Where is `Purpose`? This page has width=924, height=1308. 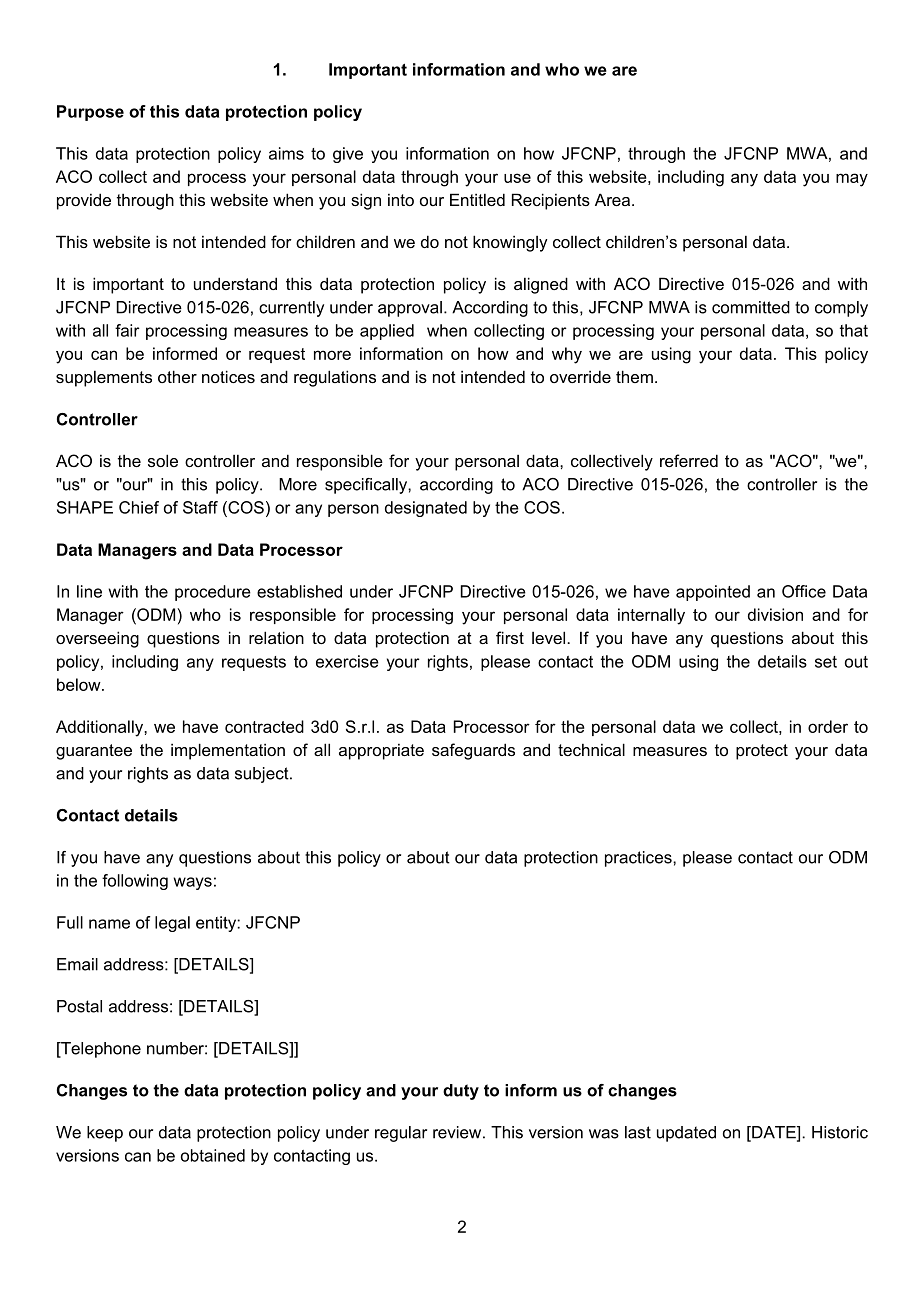 Purpose is located at coordinates (90, 113).
